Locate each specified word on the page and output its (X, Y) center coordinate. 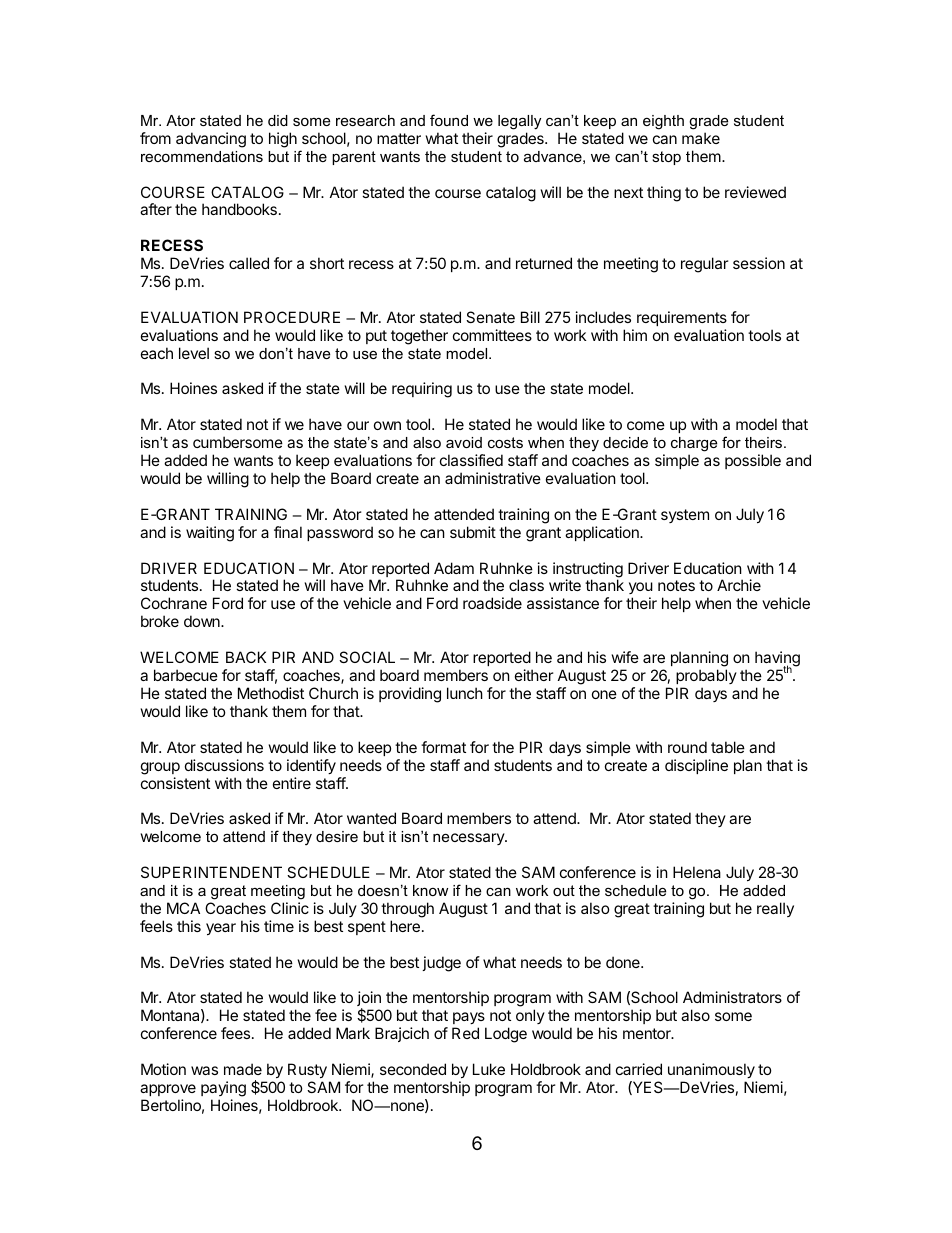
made (243, 1069)
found (449, 120)
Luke (489, 1069)
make (701, 138)
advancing (211, 140)
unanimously (711, 1070)
